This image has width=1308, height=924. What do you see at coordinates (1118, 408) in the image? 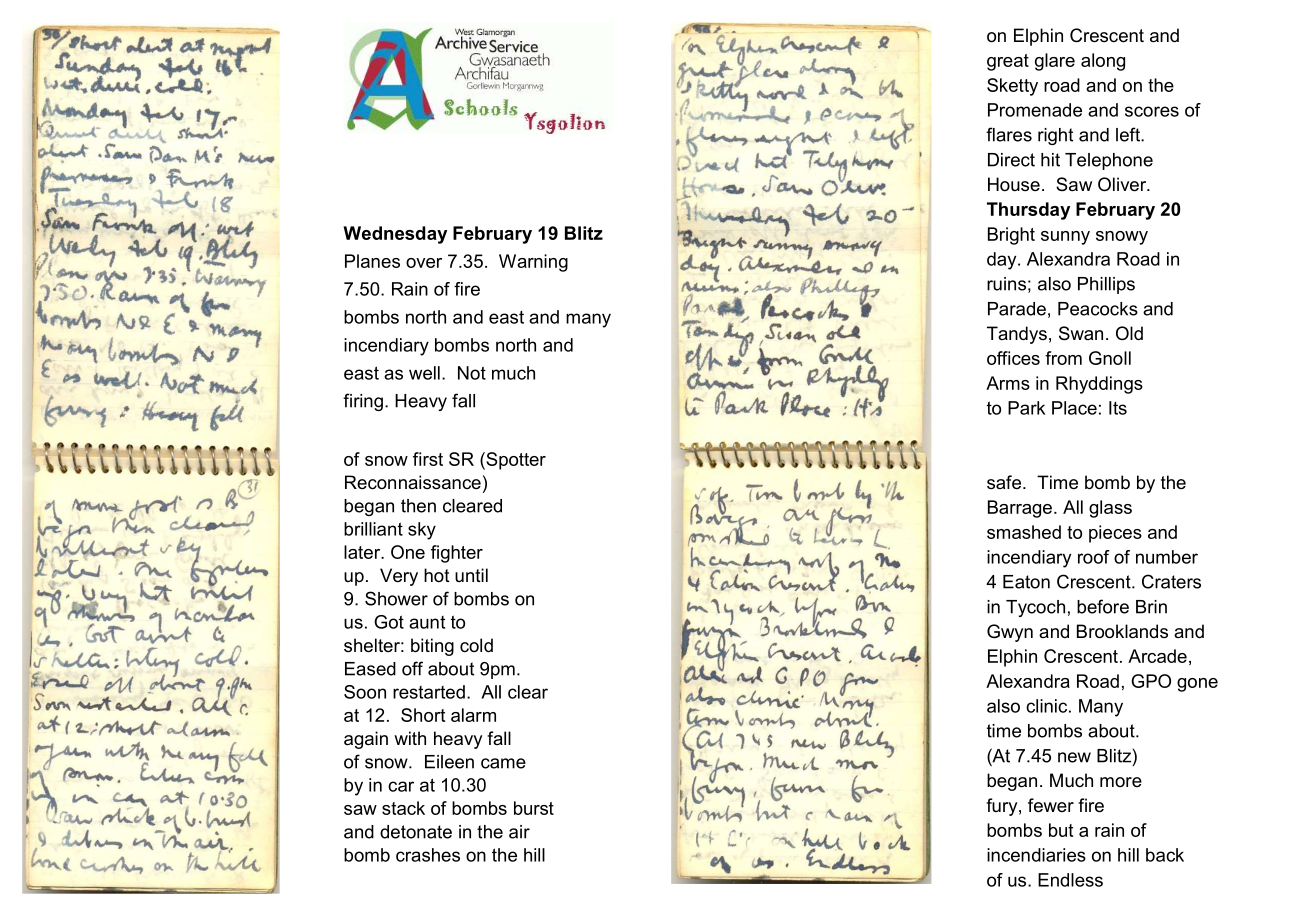
I see `Its` at bounding box center [1118, 408].
